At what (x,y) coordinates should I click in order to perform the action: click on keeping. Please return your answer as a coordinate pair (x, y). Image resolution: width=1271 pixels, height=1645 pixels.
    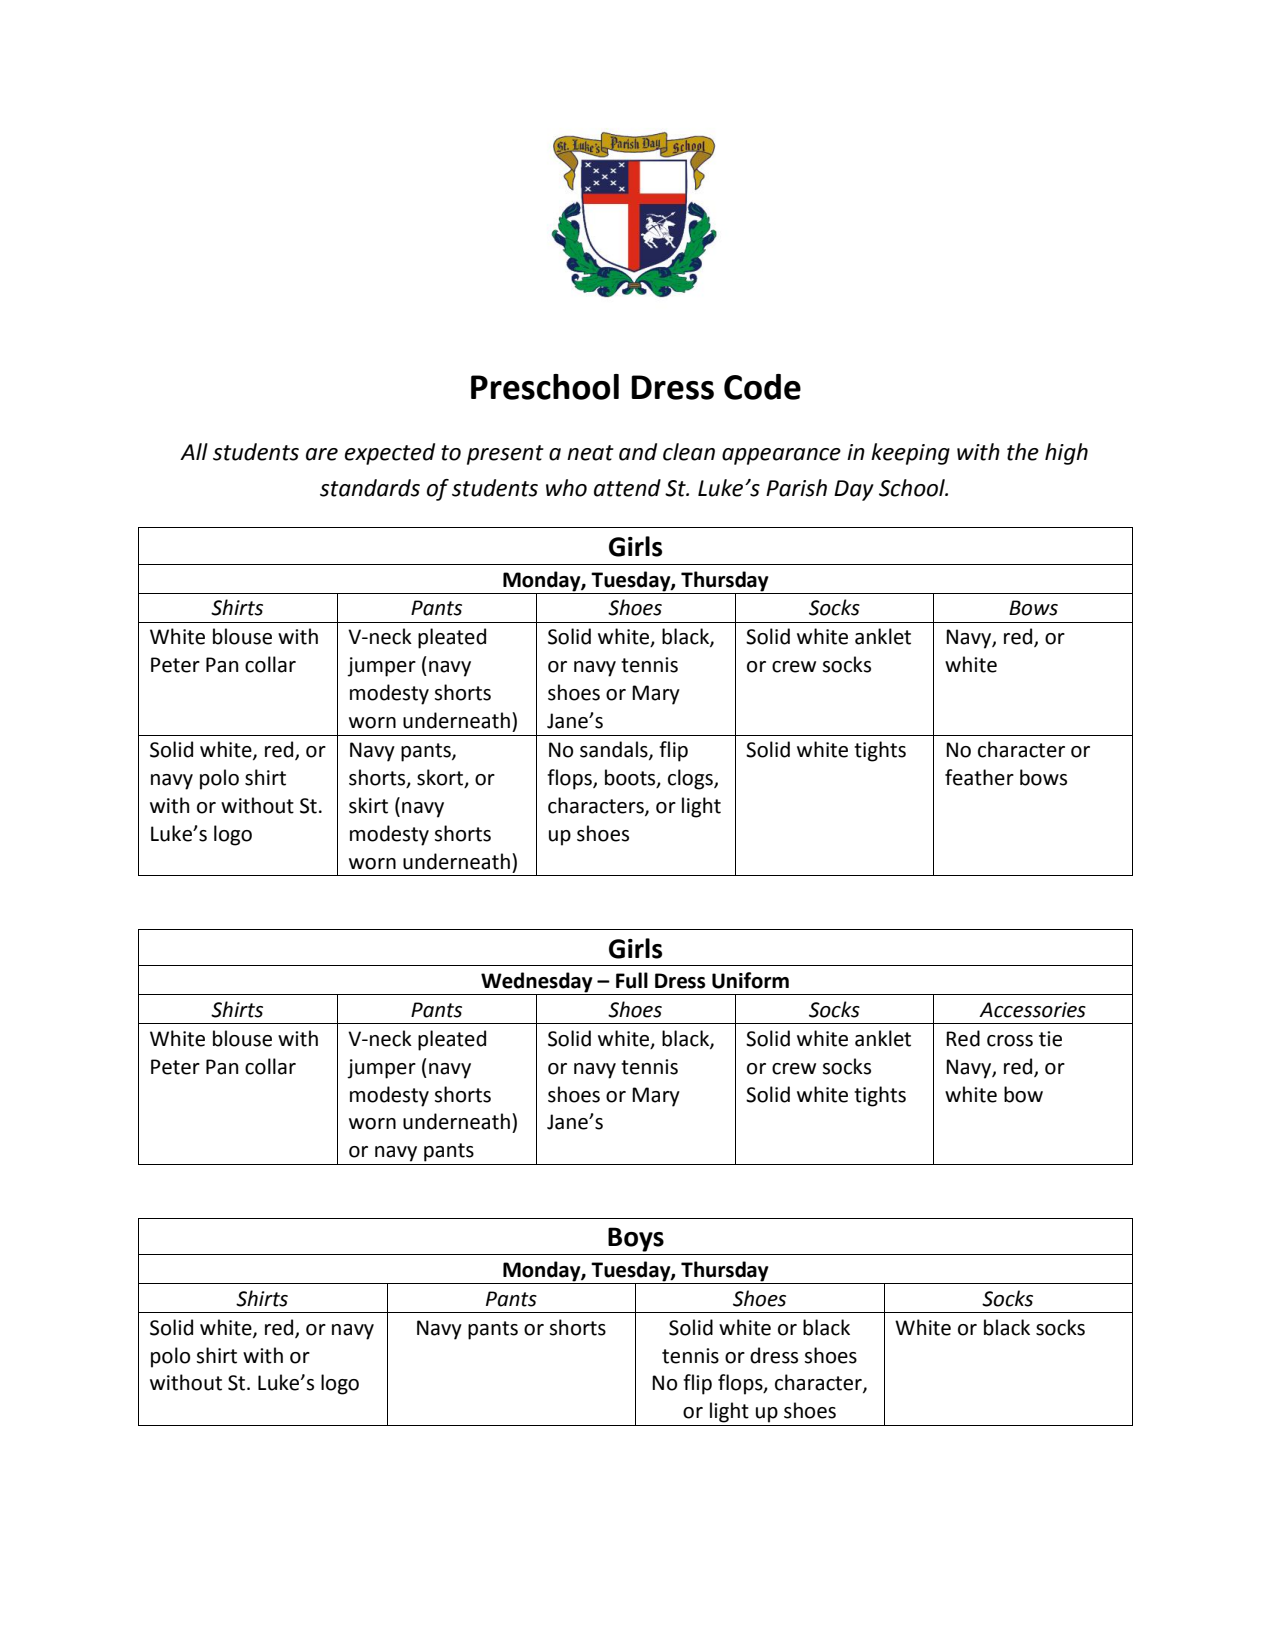
    Looking at the image, I should click on (910, 454).
